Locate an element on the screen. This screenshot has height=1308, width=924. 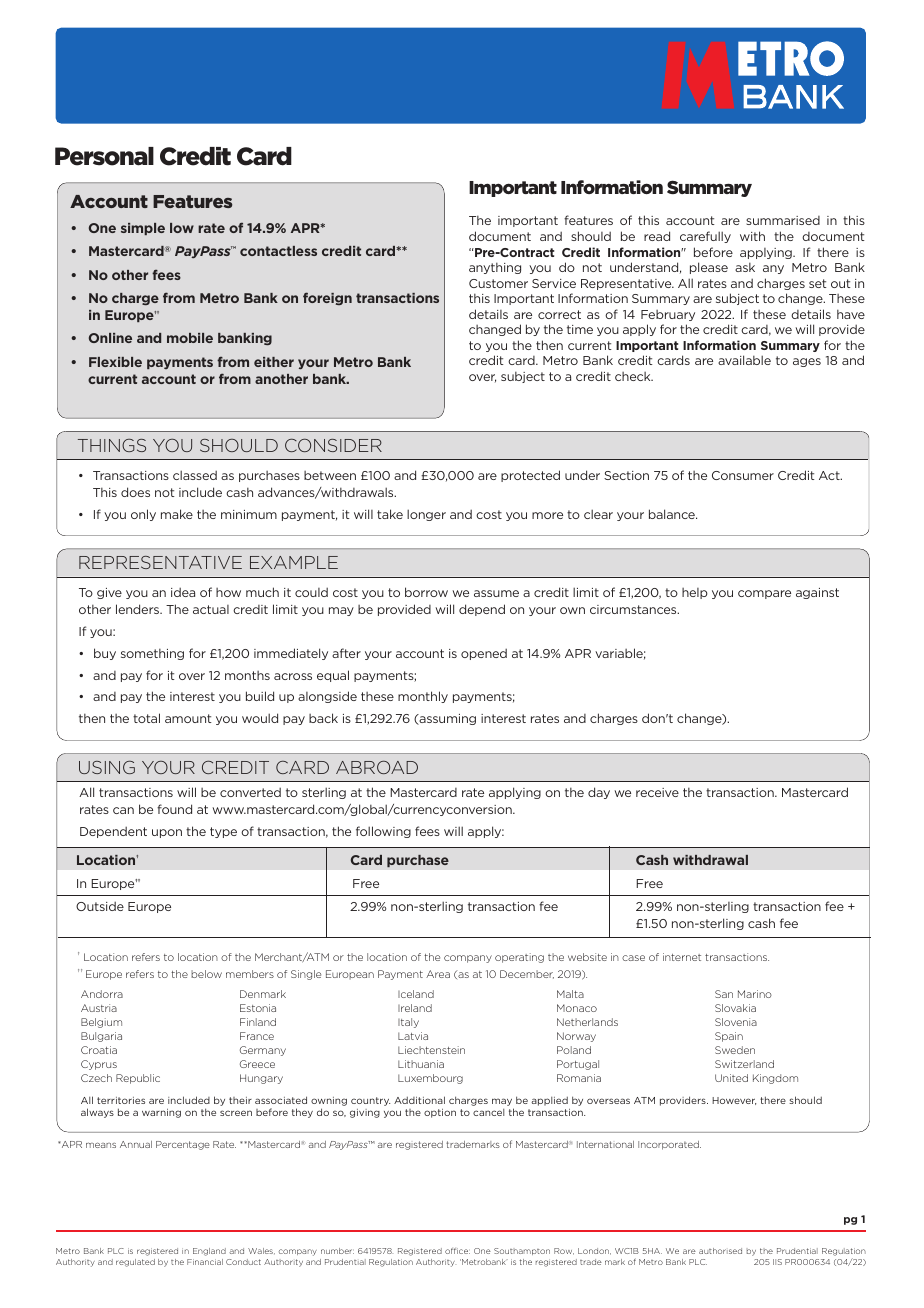
England is located at coordinates (209, 1252).
